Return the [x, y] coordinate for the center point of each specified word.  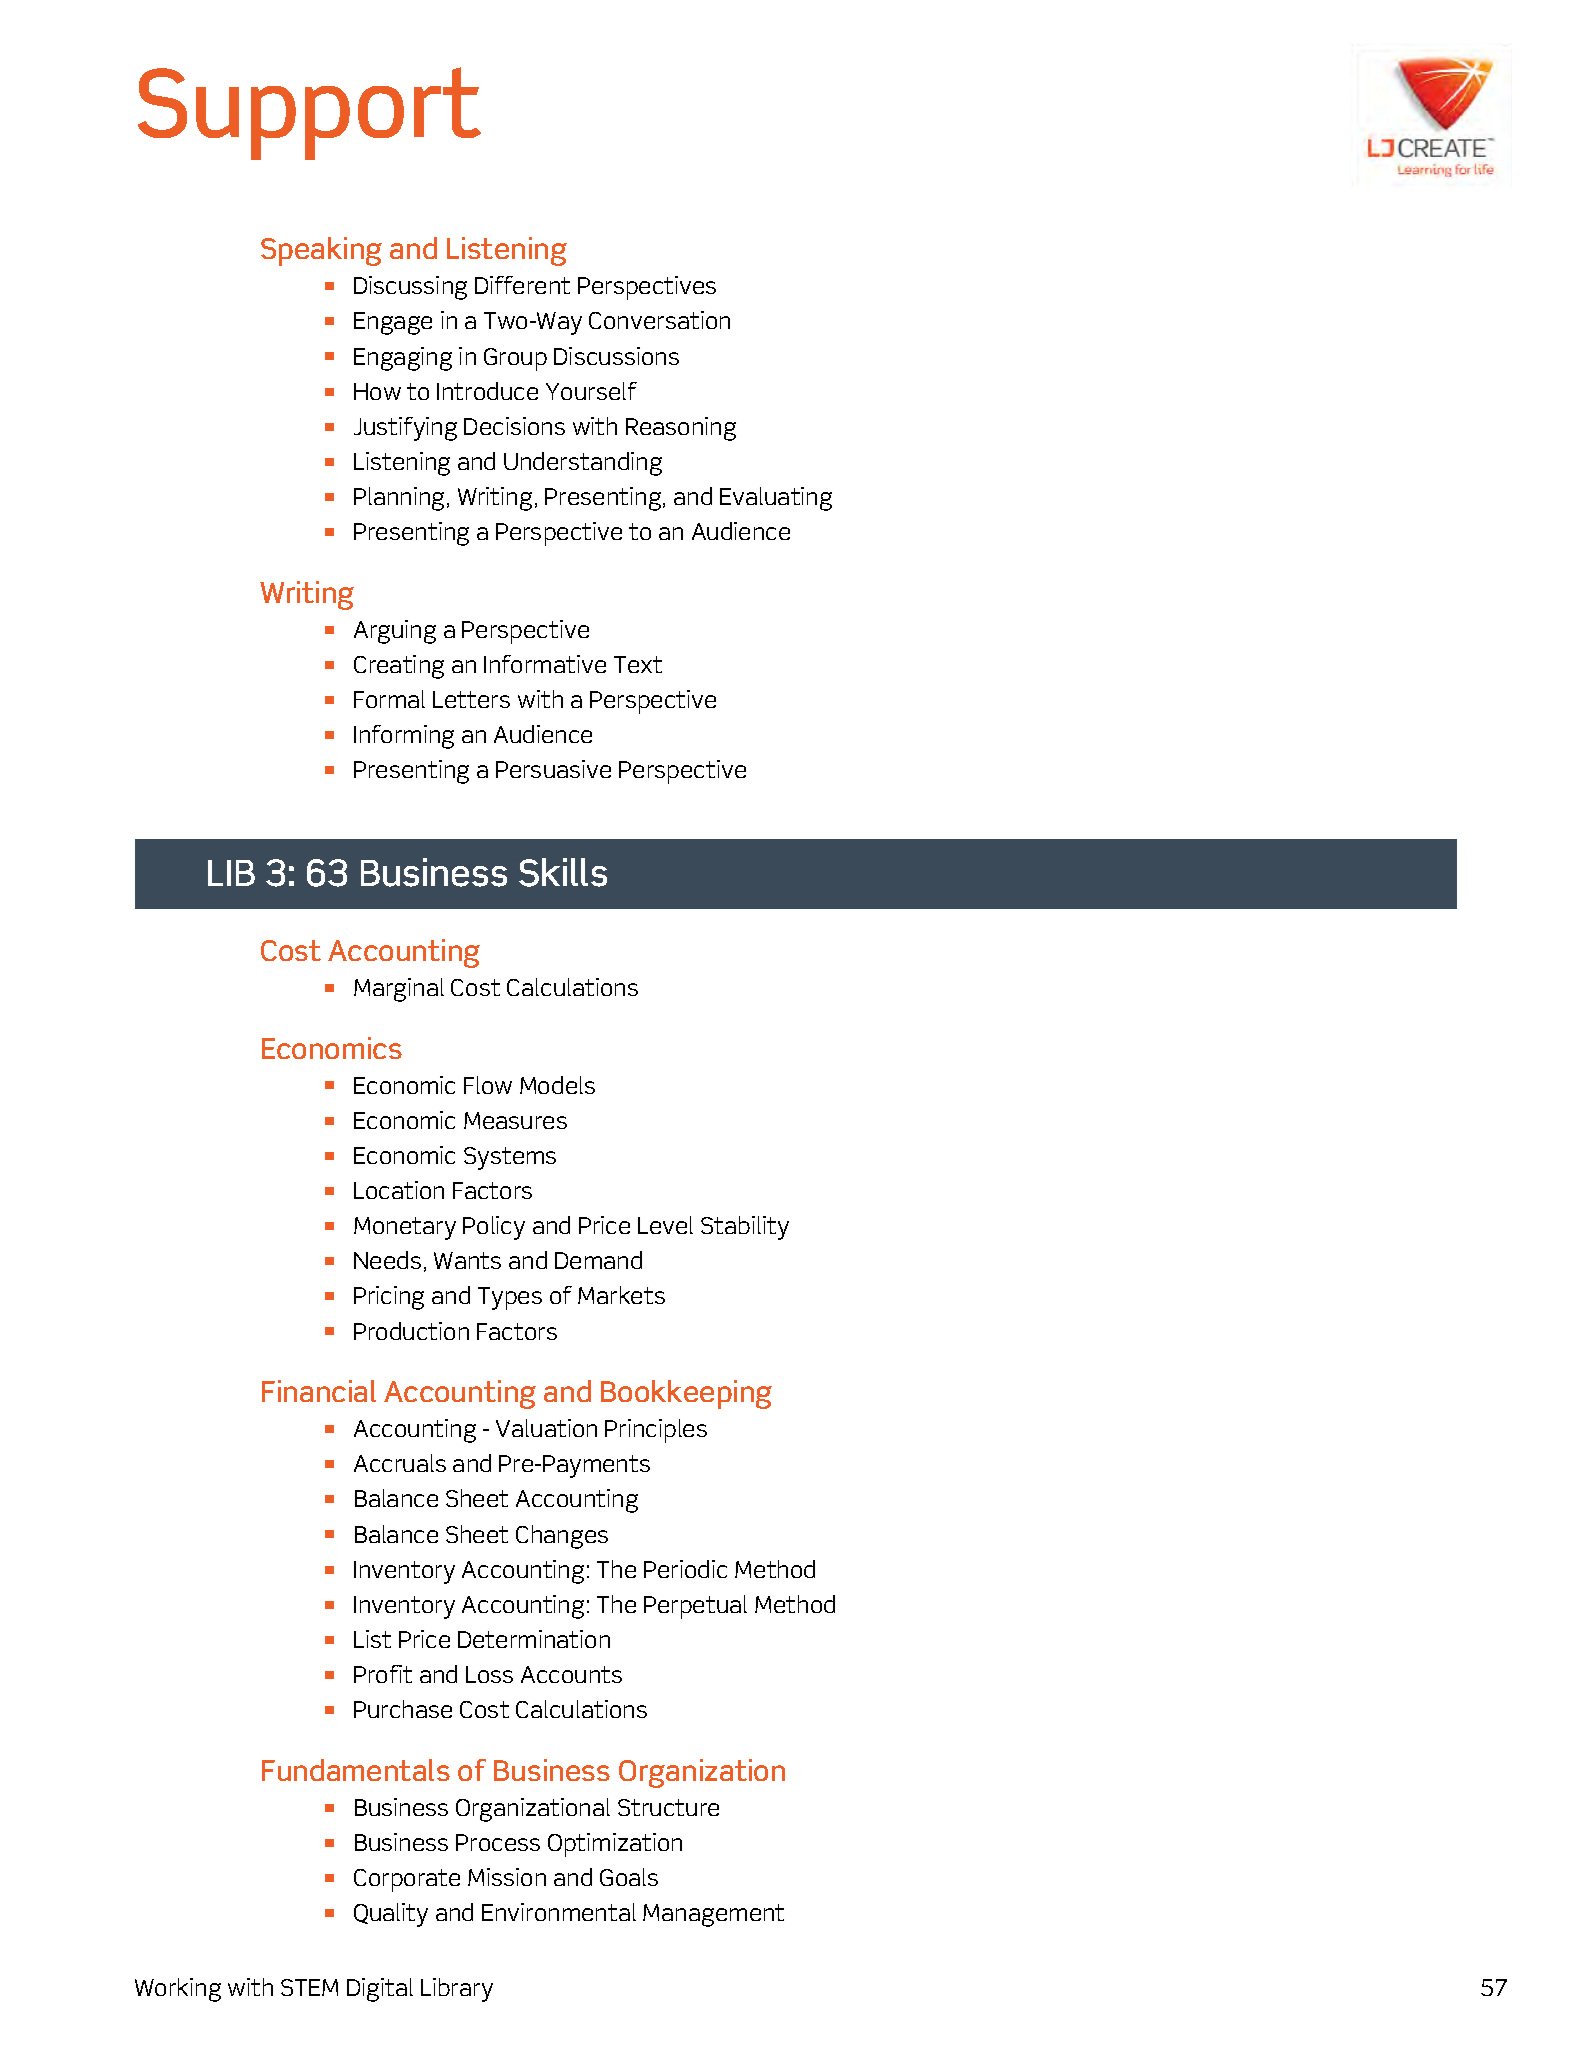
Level [665, 1225]
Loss [489, 1674]
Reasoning [681, 429]
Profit [383, 1674]
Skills [563, 872]
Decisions [514, 426]
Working [178, 1990]
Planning [399, 499]
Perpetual [695, 1607]
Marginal [399, 990]
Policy [494, 1228]
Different [522, 285]
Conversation [659, 320]
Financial [319, 1391]
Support [309, 113]
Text [638, 664]
